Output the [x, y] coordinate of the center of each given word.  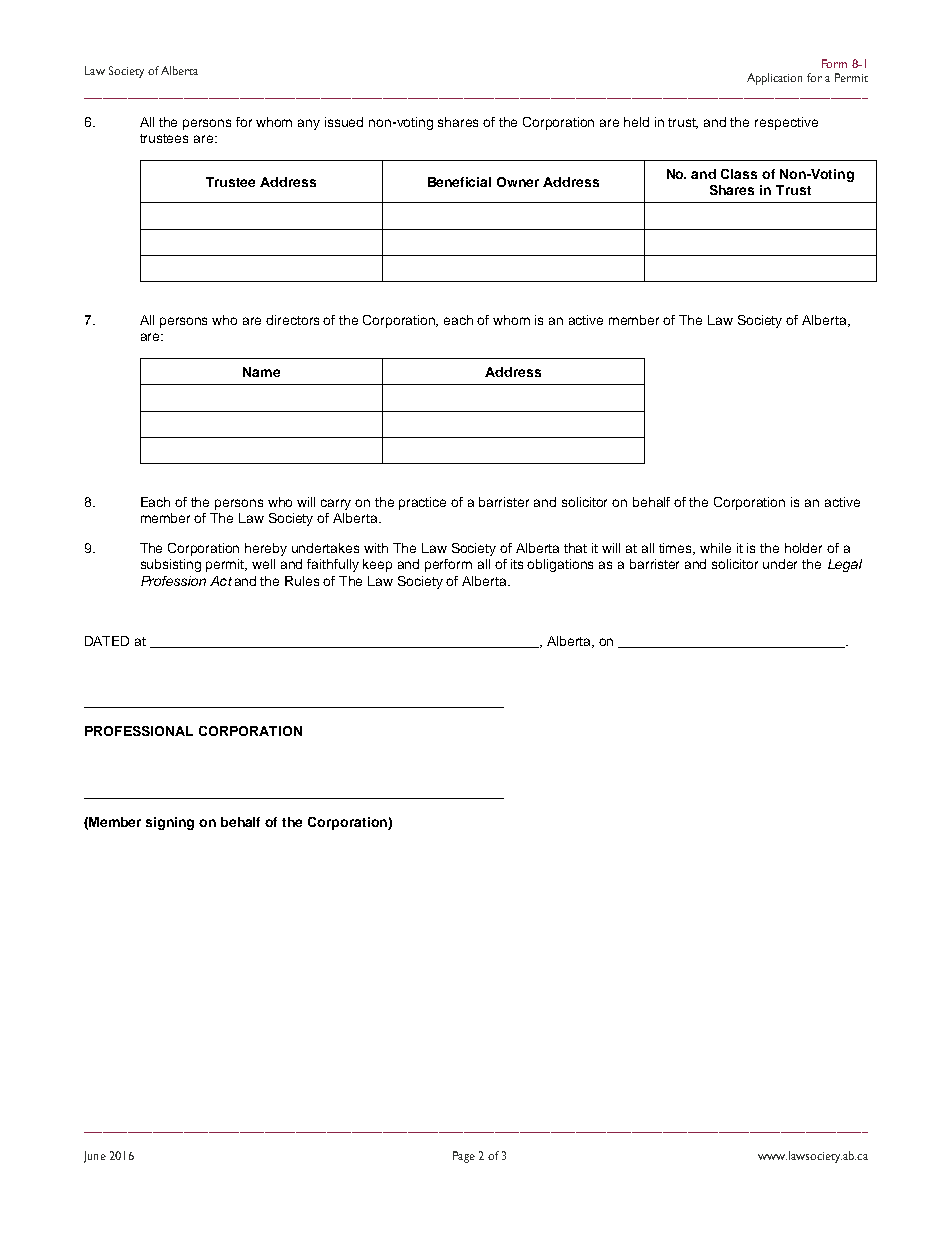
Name [261, 372]
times [677, 549]
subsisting [171, 565]
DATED [107, 641]
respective [786, 123]
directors [292, 320]
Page [464, 1157]
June [95, 1157]
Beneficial [459, 182]
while [715, 548]
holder [803, 548]
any [309, 124]
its [517, 564]
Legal [845, 565]
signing [170, 823]
